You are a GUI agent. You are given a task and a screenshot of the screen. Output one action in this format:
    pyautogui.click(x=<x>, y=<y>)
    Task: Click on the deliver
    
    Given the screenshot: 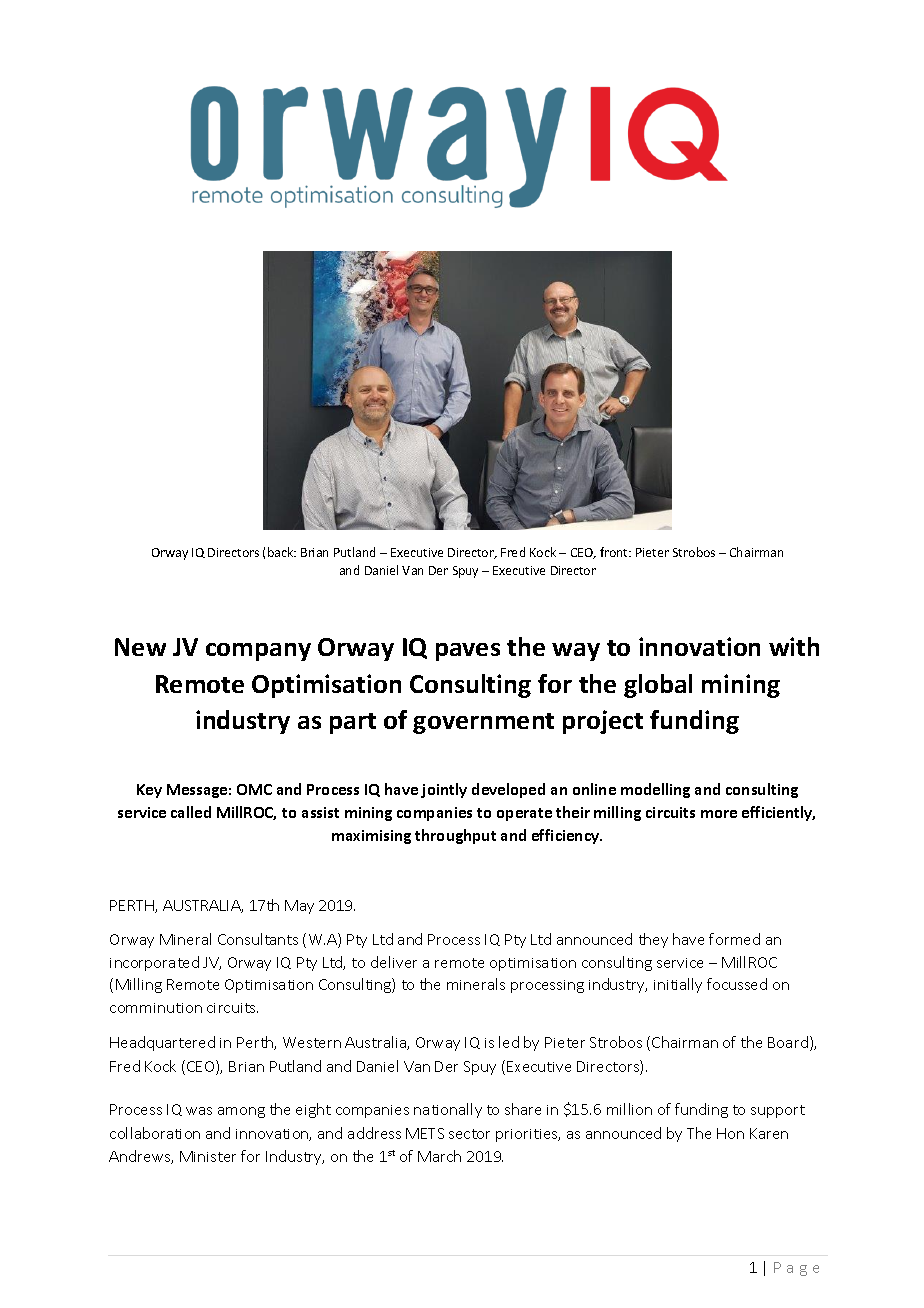 What is the action you would take?
    pyautogui.click(x=394, y=962)
